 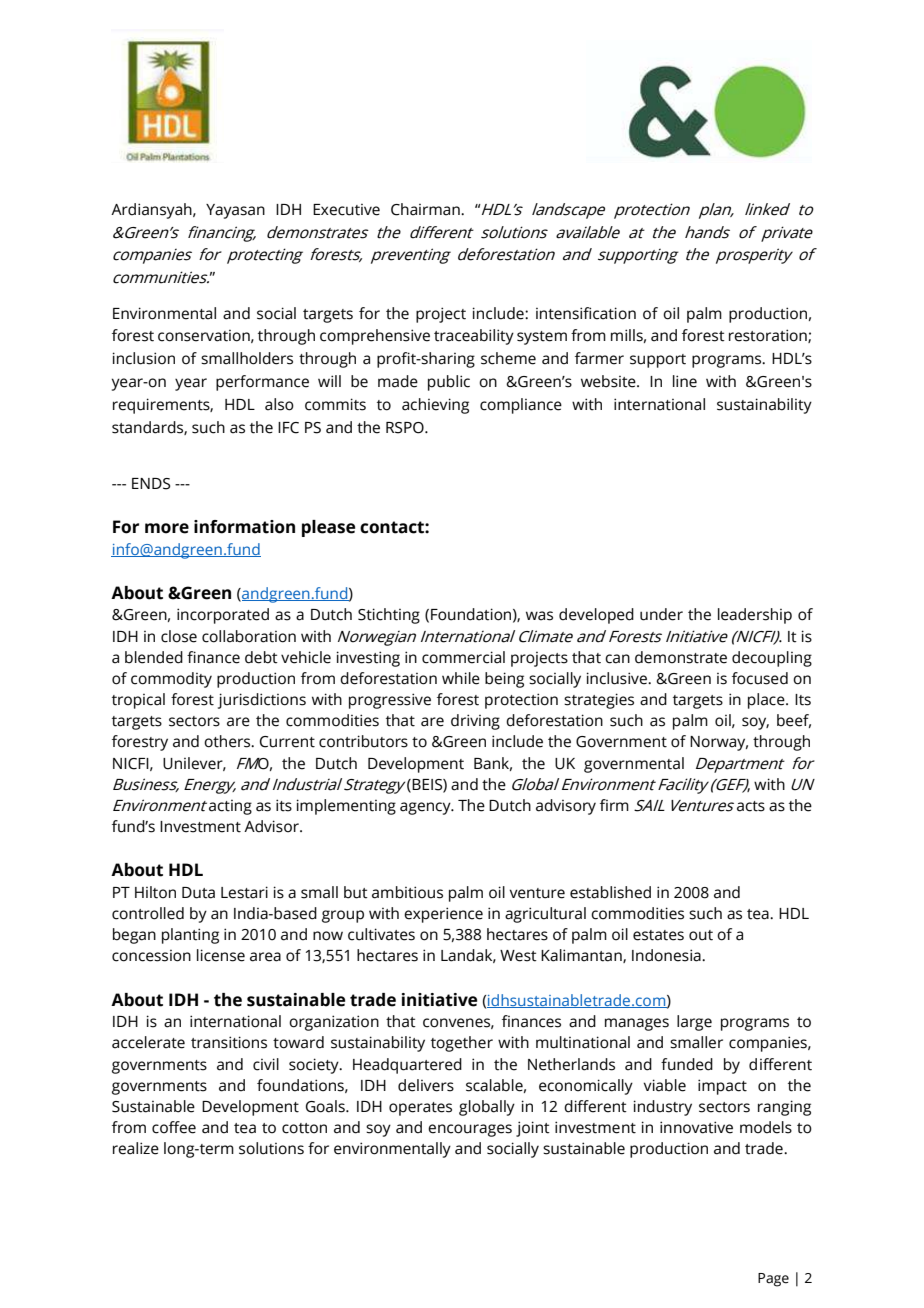 I want to click on place, so click(x=767, y=701).
